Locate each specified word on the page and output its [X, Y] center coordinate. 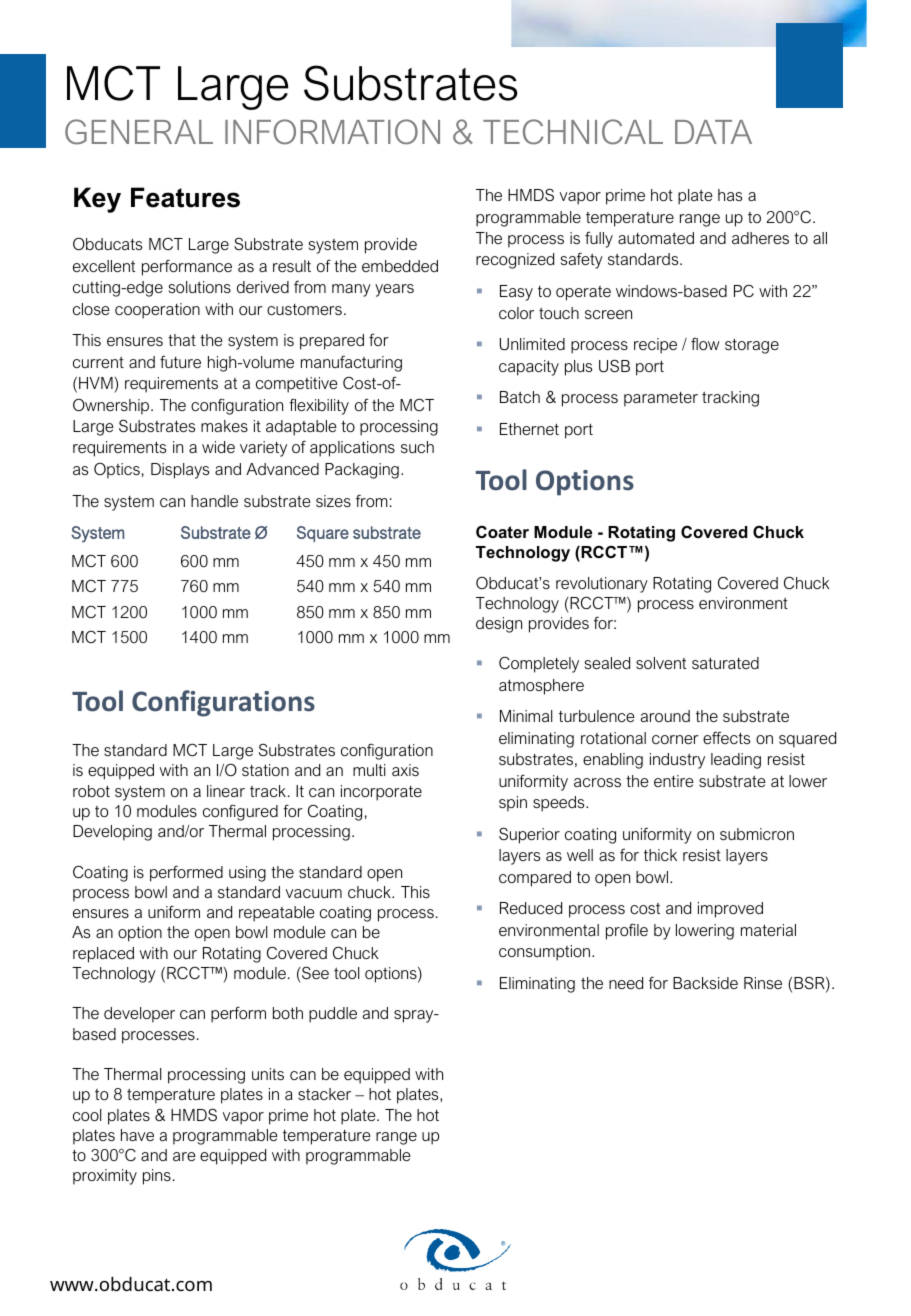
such [417, 447]
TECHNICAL [573, 132]
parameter [661, 399]
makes [224, 426]
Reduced [531, 908]
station [265, 770]
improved [730, 910]
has [730, 195]
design [499, 625]
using [247, 874]
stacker [324, 1094]
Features [185, 197]
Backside [705, 983]
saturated [725, 663]
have [137, 1135]
